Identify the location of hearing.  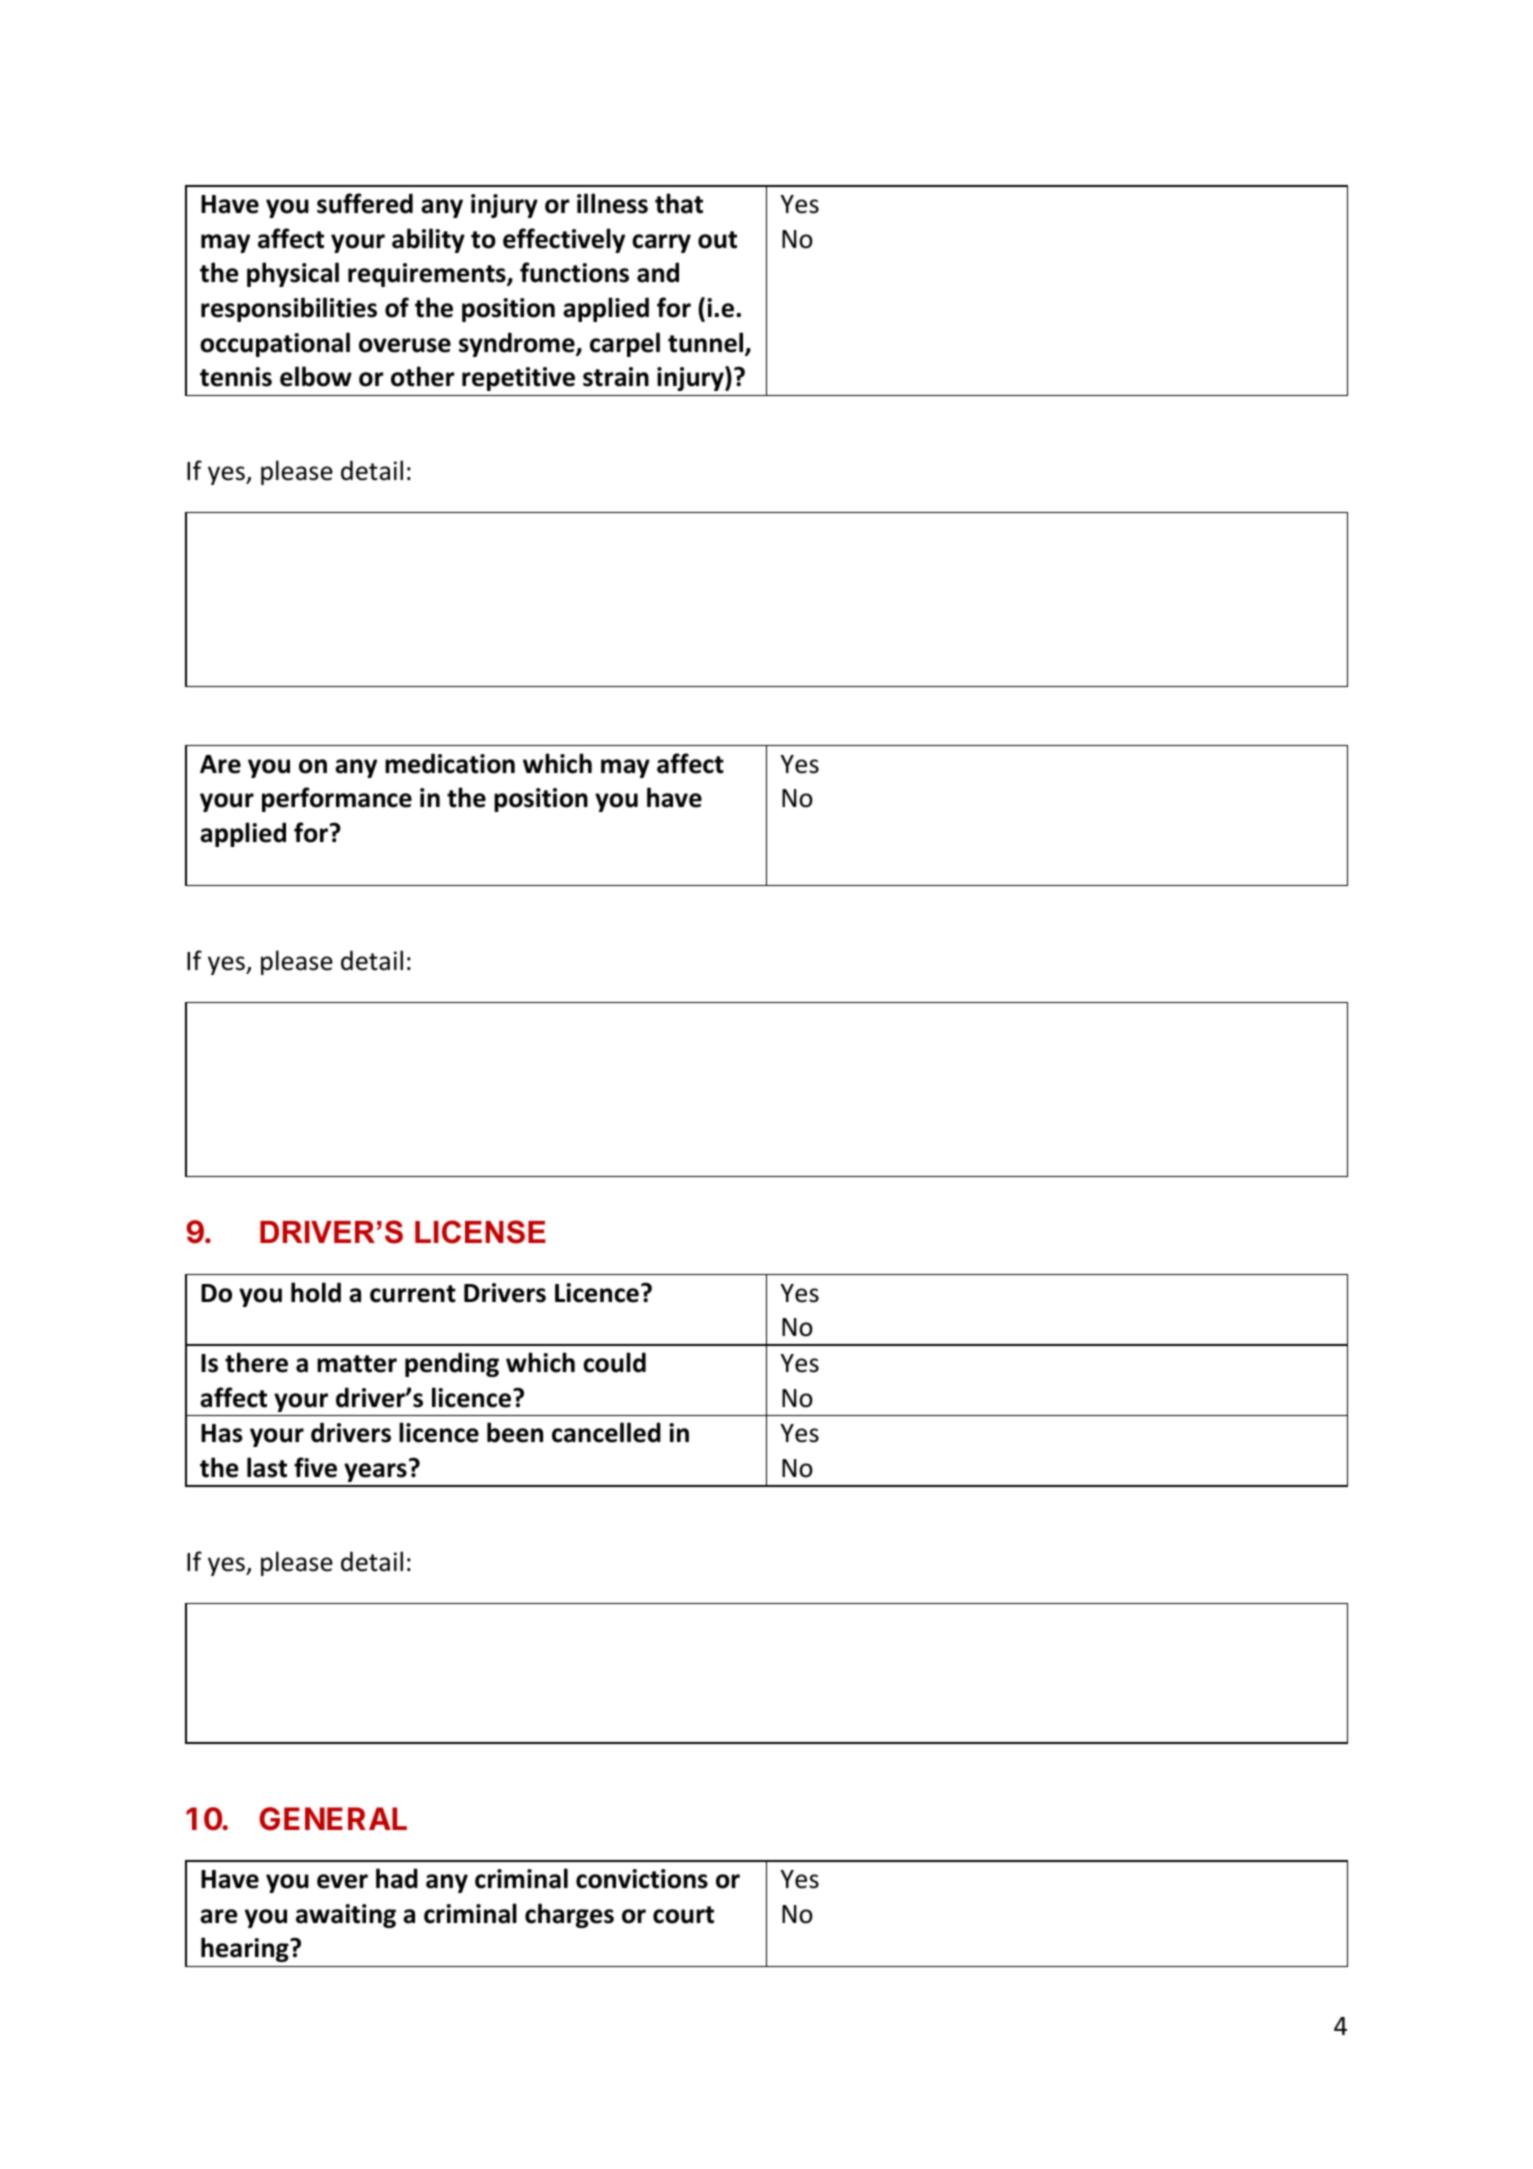
(246, 1949).
